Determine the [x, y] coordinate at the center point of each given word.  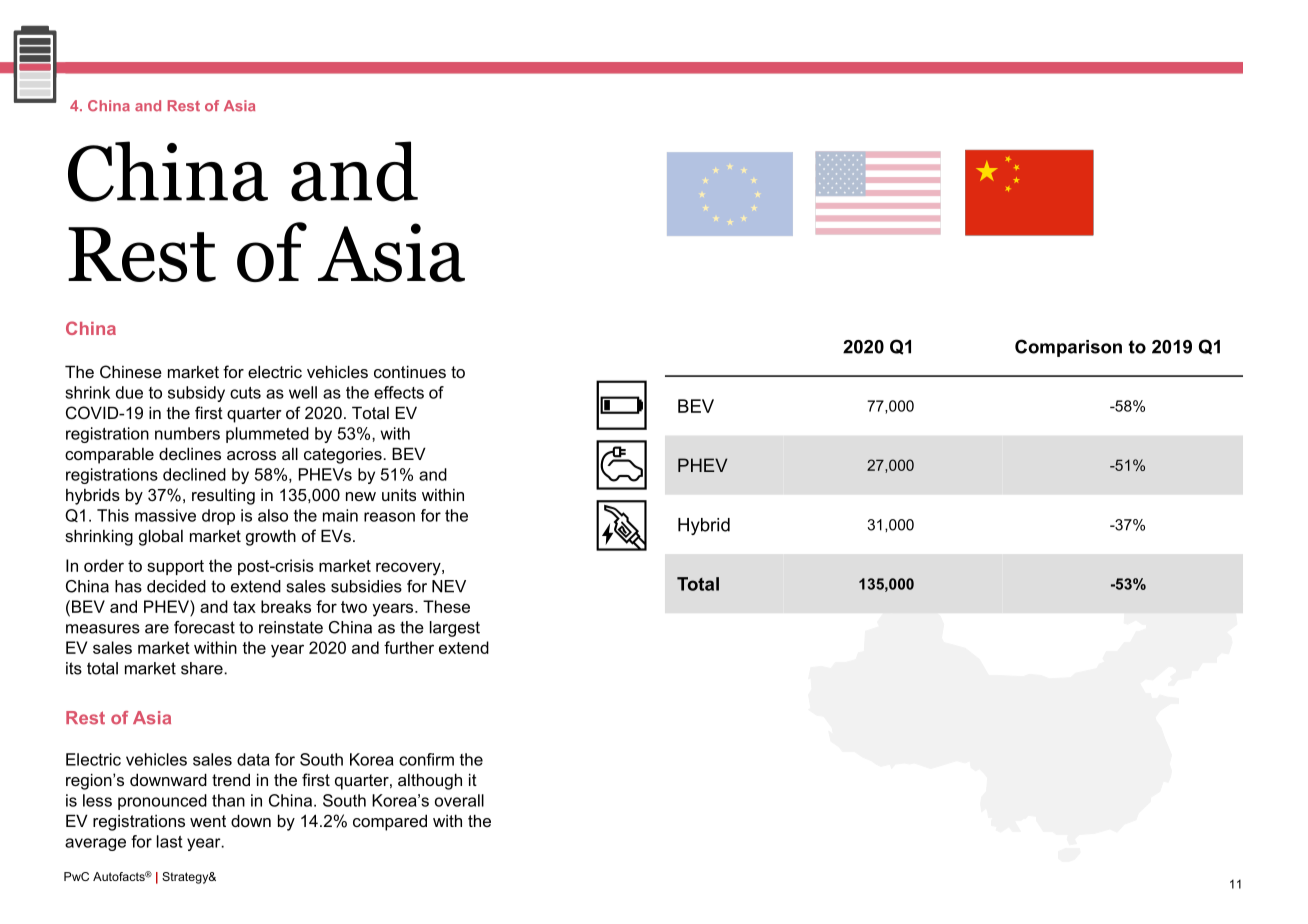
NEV [449, 586]
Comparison [1068, 348]
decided [176, 586]
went [208, 821]
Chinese [131, 371]
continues [410, 371]
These [446, 606]
